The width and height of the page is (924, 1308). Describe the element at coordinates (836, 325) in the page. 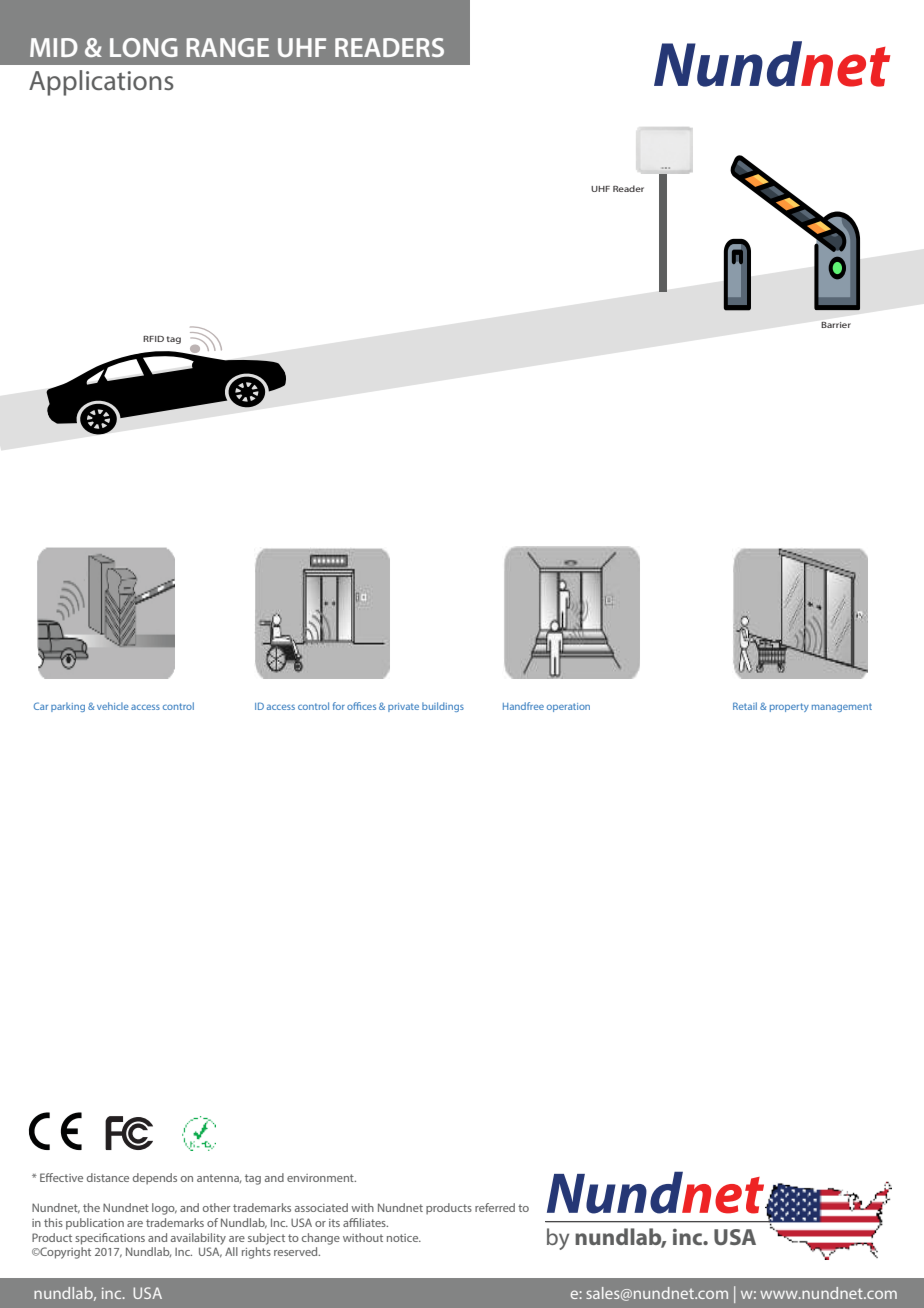

I see `Barrier` at that location.
